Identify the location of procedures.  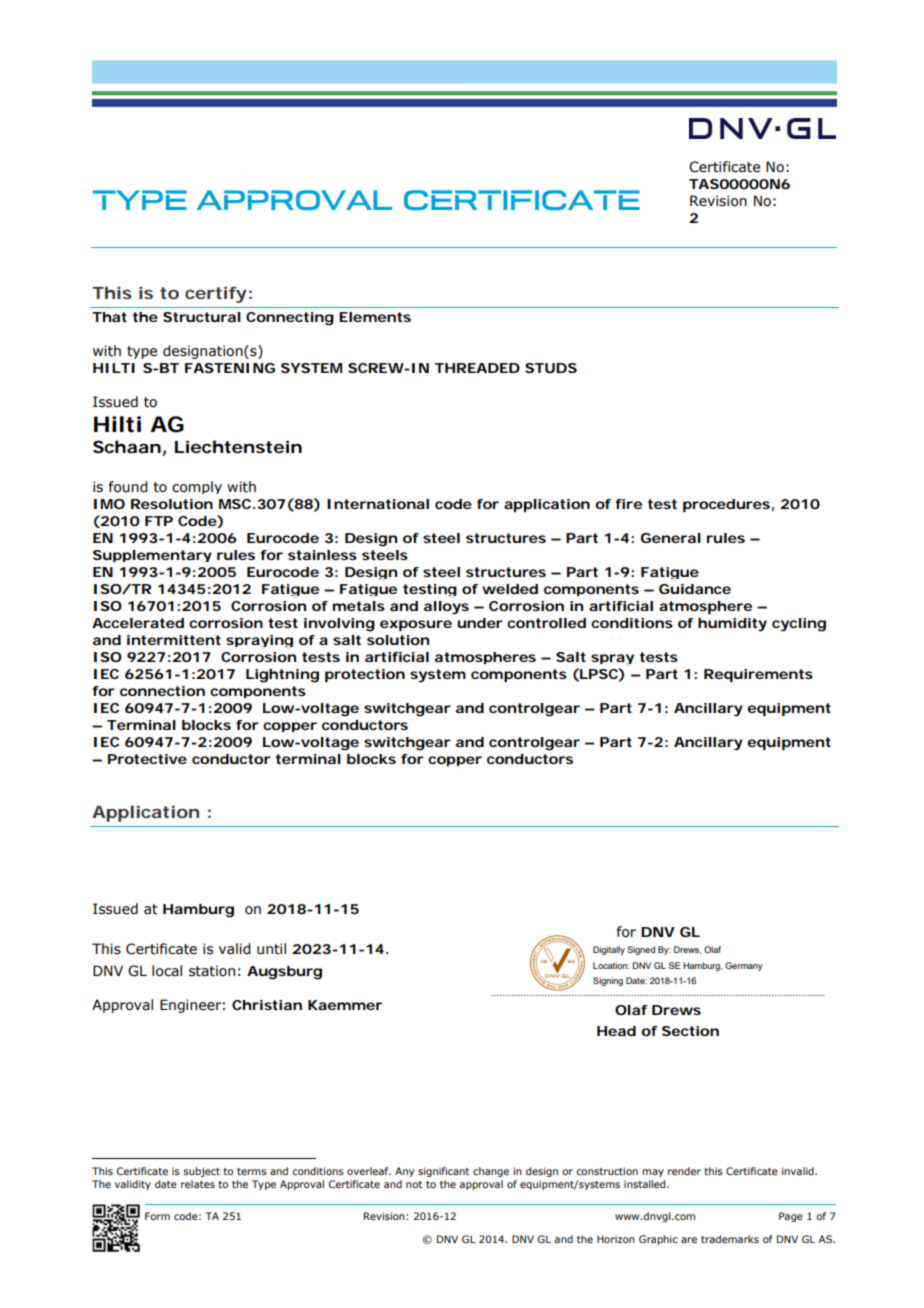
(726, 505).
